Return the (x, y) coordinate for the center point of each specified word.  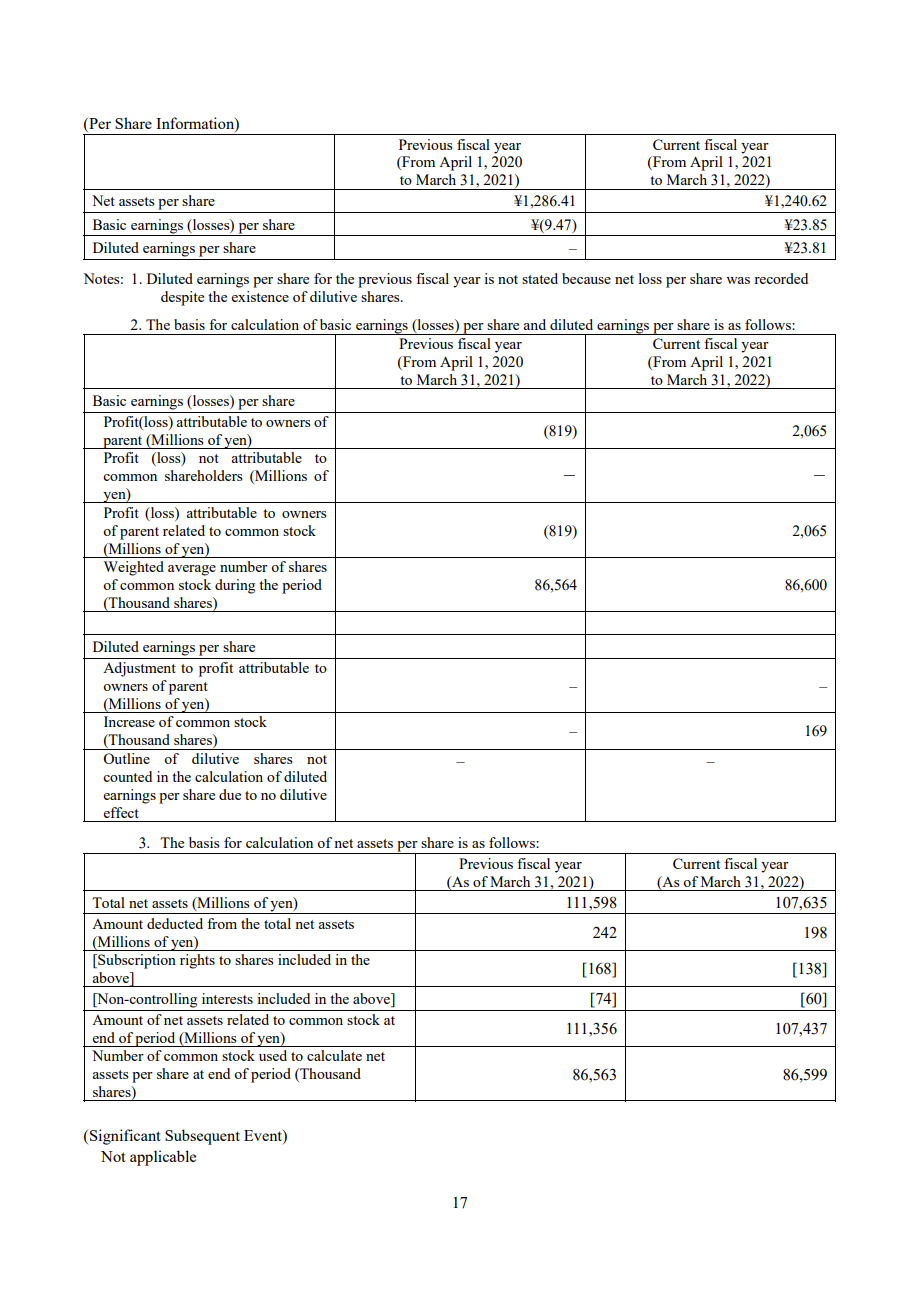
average (192, 570)
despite (182, 298)
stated (540, 278)
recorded (781, 278)
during (235, 586)
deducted (175, 923)
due (230, 794)
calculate (334, 1055)
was (738, 280)
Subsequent (202, 1137)
